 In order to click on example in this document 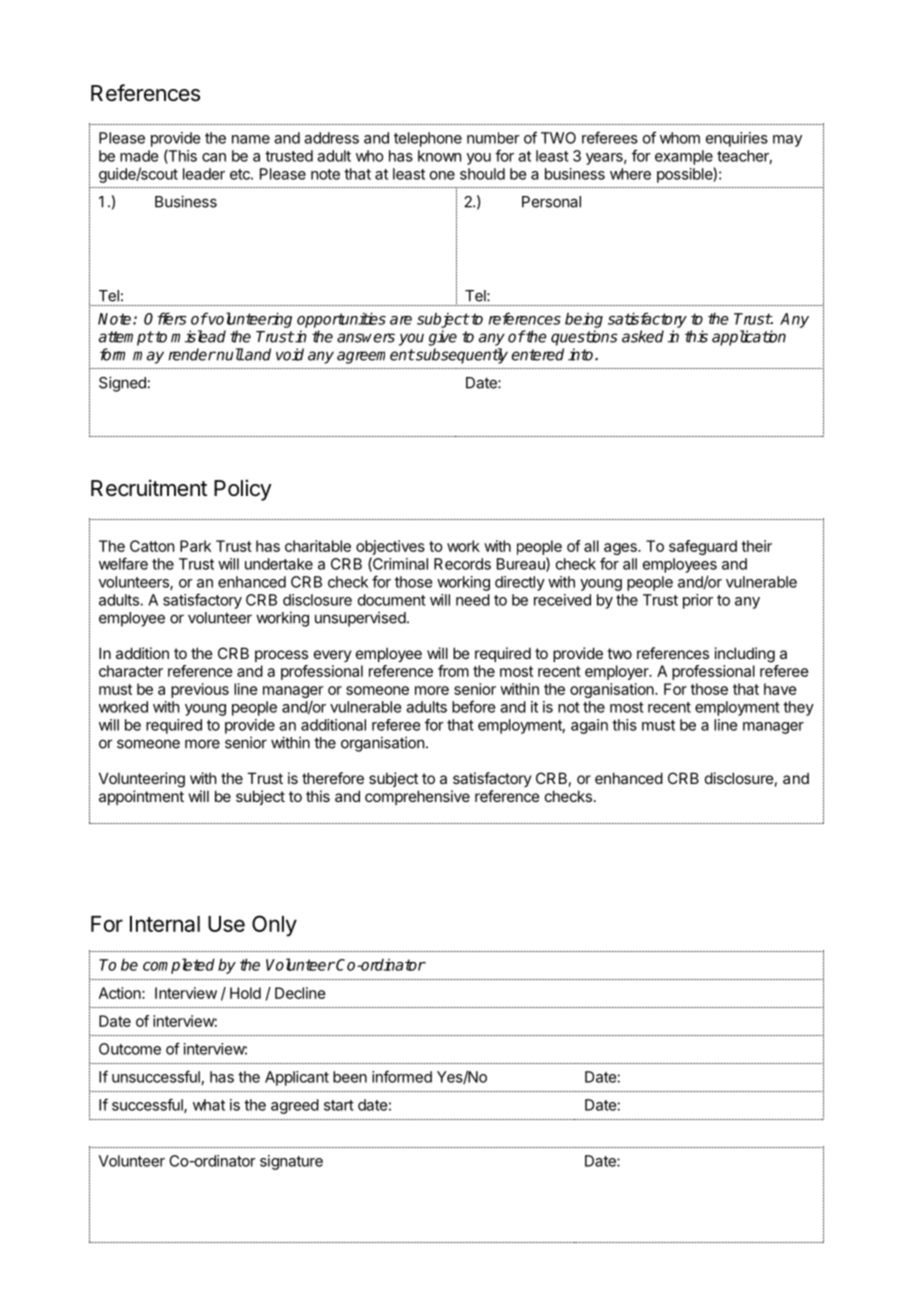, I will do `click(684, 157)`.
